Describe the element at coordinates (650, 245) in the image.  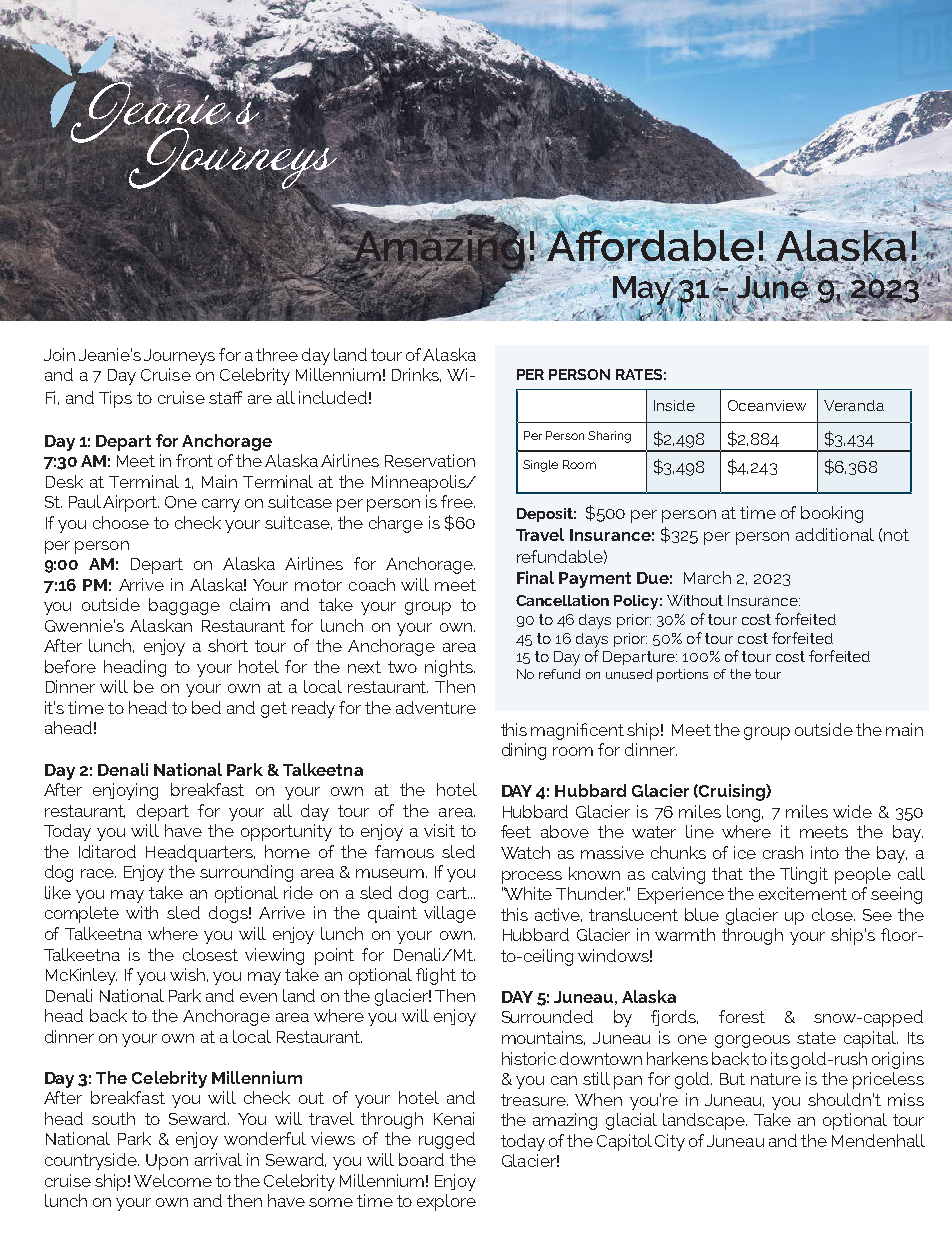
I see `Affordable` at that location.
